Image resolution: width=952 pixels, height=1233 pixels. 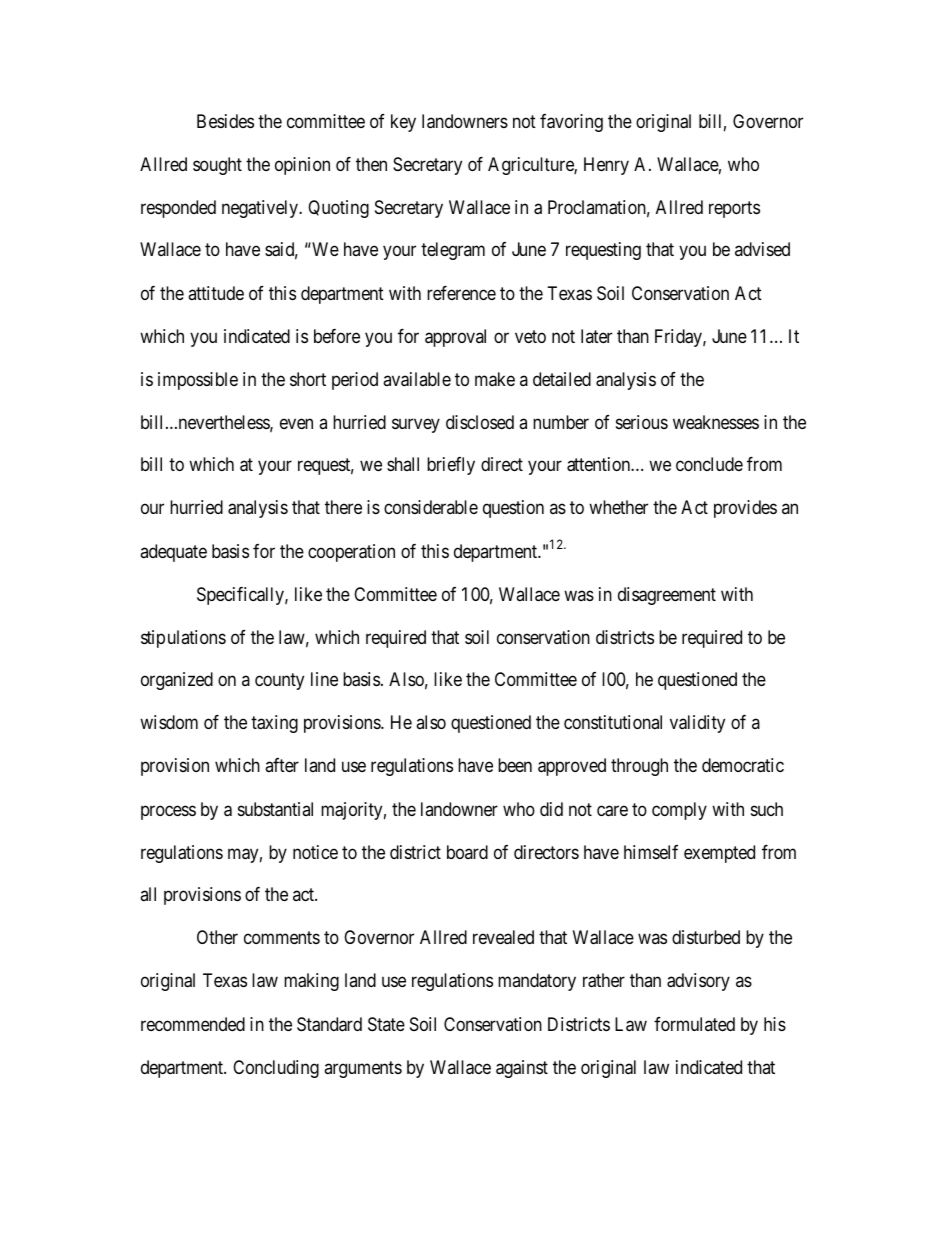 I want to click on Concluding, so click(x=276, y=1069).
